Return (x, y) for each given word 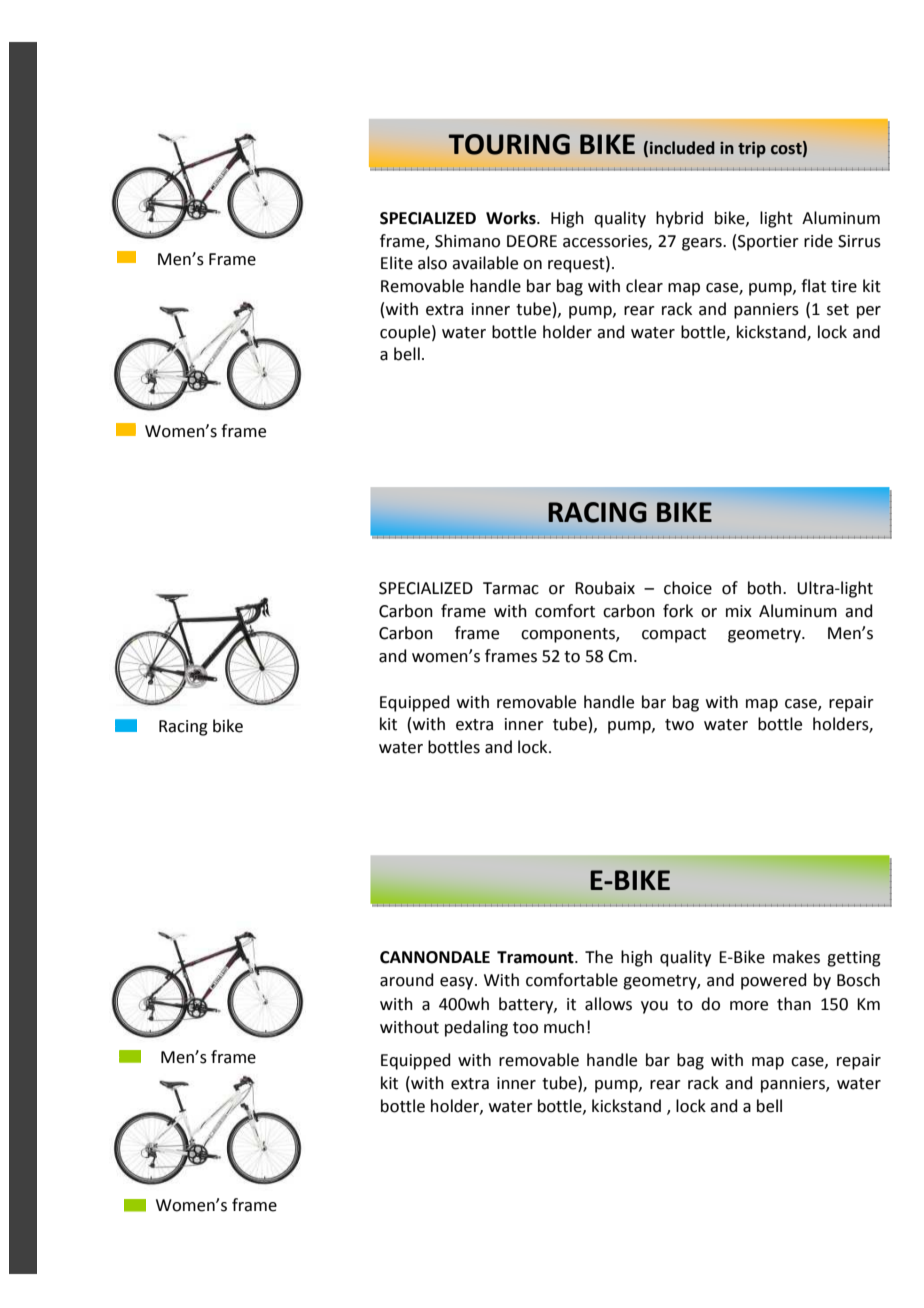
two (679, 725)
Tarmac (511, 588)
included (682, 148)
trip (752, 150)
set (838, 310)
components (569, 635)
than (794, 1004)
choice (688, 588)
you (654, 1007)
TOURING (509, 144)
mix (739, 611)
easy (458, 983)
